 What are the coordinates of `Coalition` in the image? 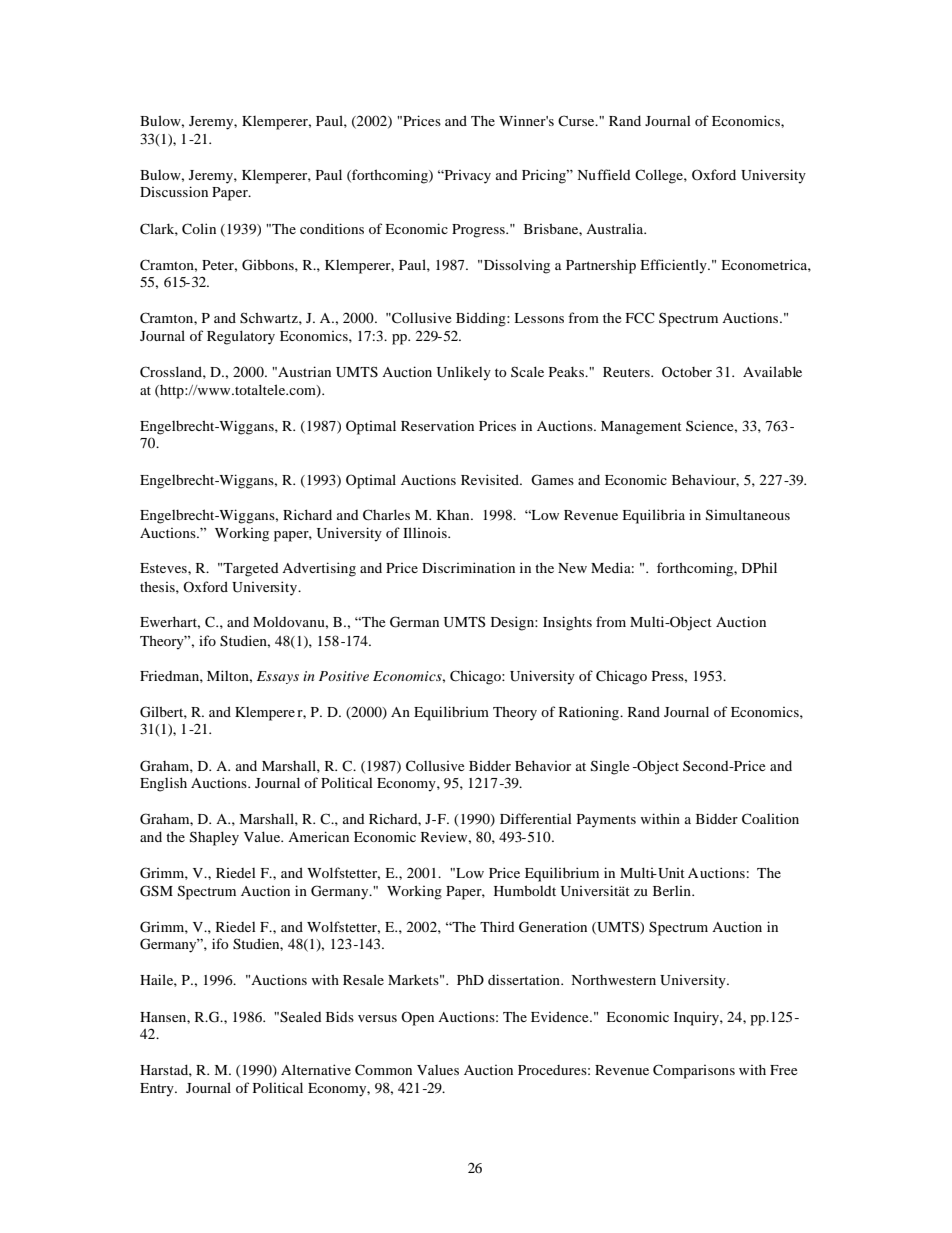 It's located at (770, 819).
